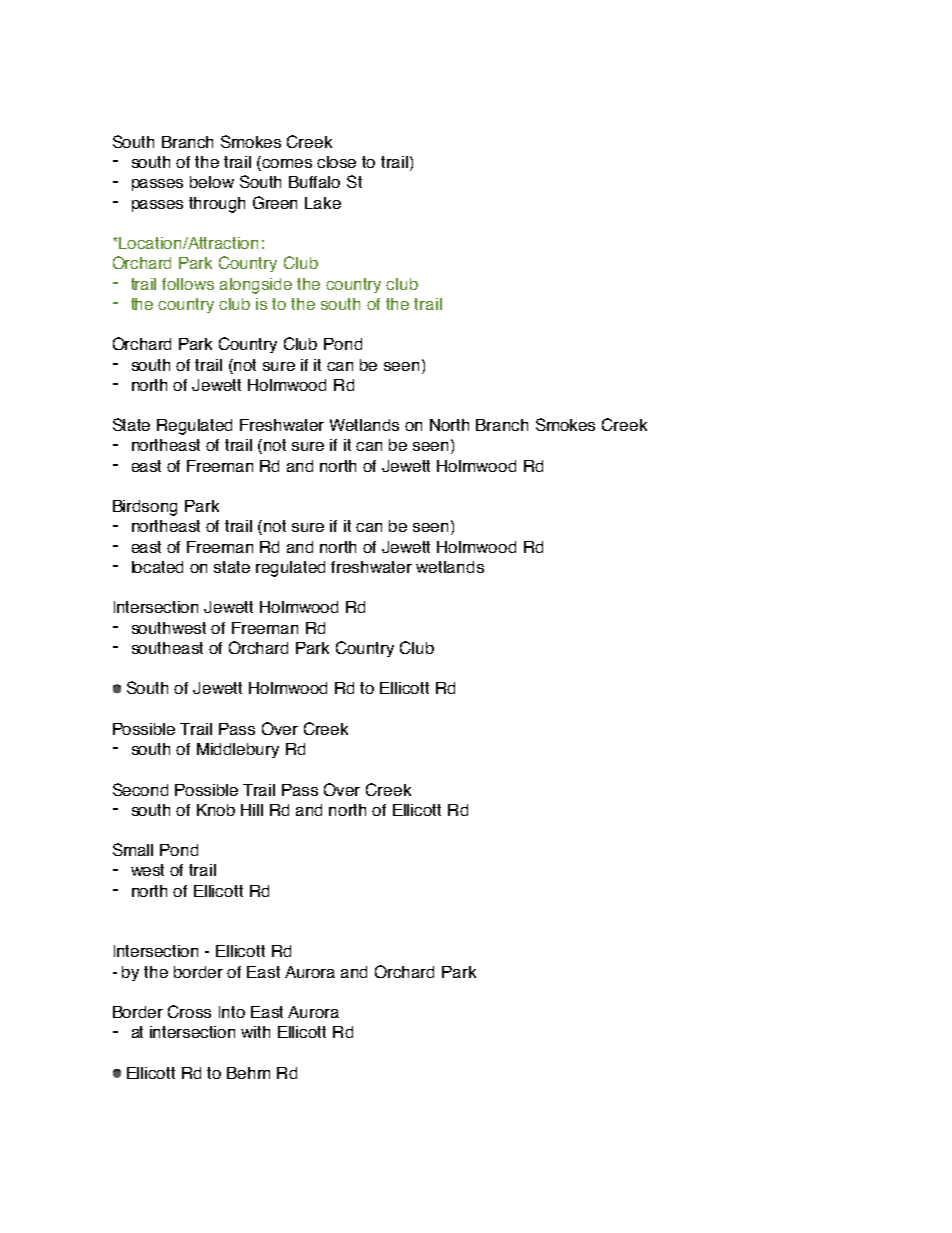 The image size is (952, 1233). Describe the element at coordinates (232, 1012) in the screenshot. I see `Into` at that location.
